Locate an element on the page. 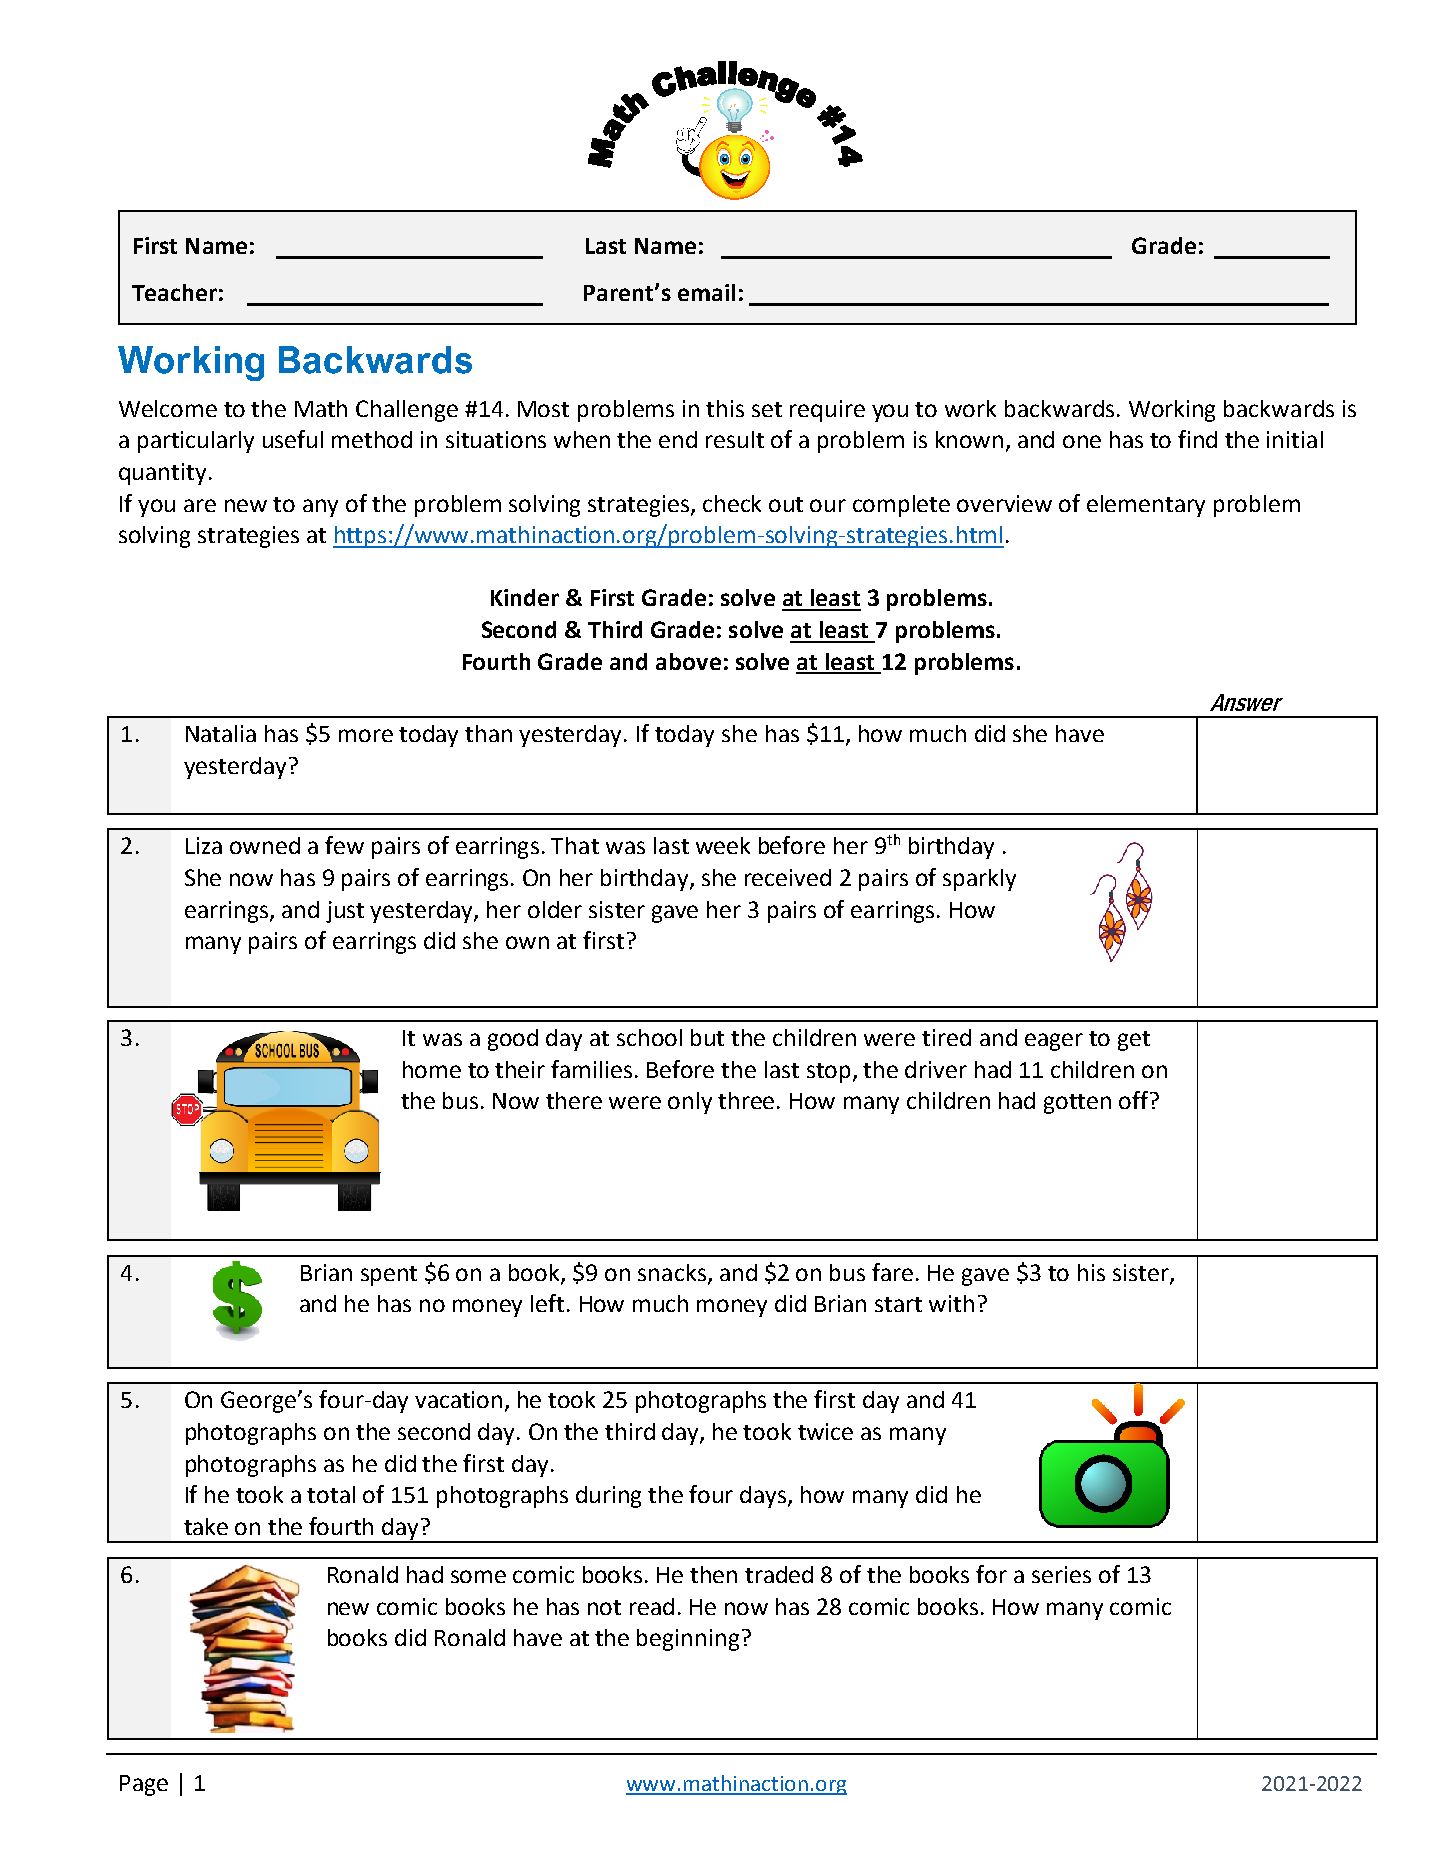  sparkly is located at coordinates (979, 880).
